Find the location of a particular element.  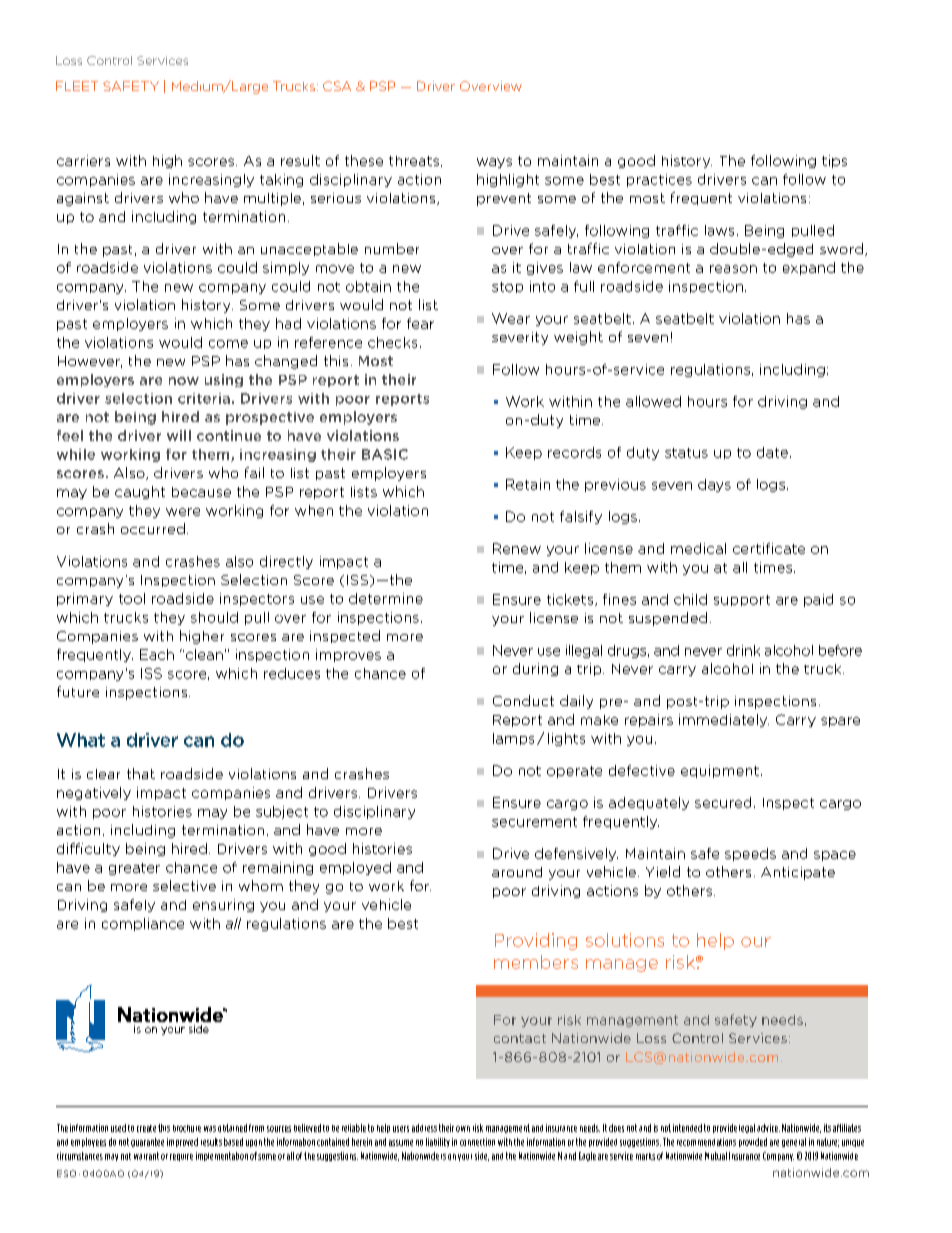

lamps is located at coordinates (513, 739).
